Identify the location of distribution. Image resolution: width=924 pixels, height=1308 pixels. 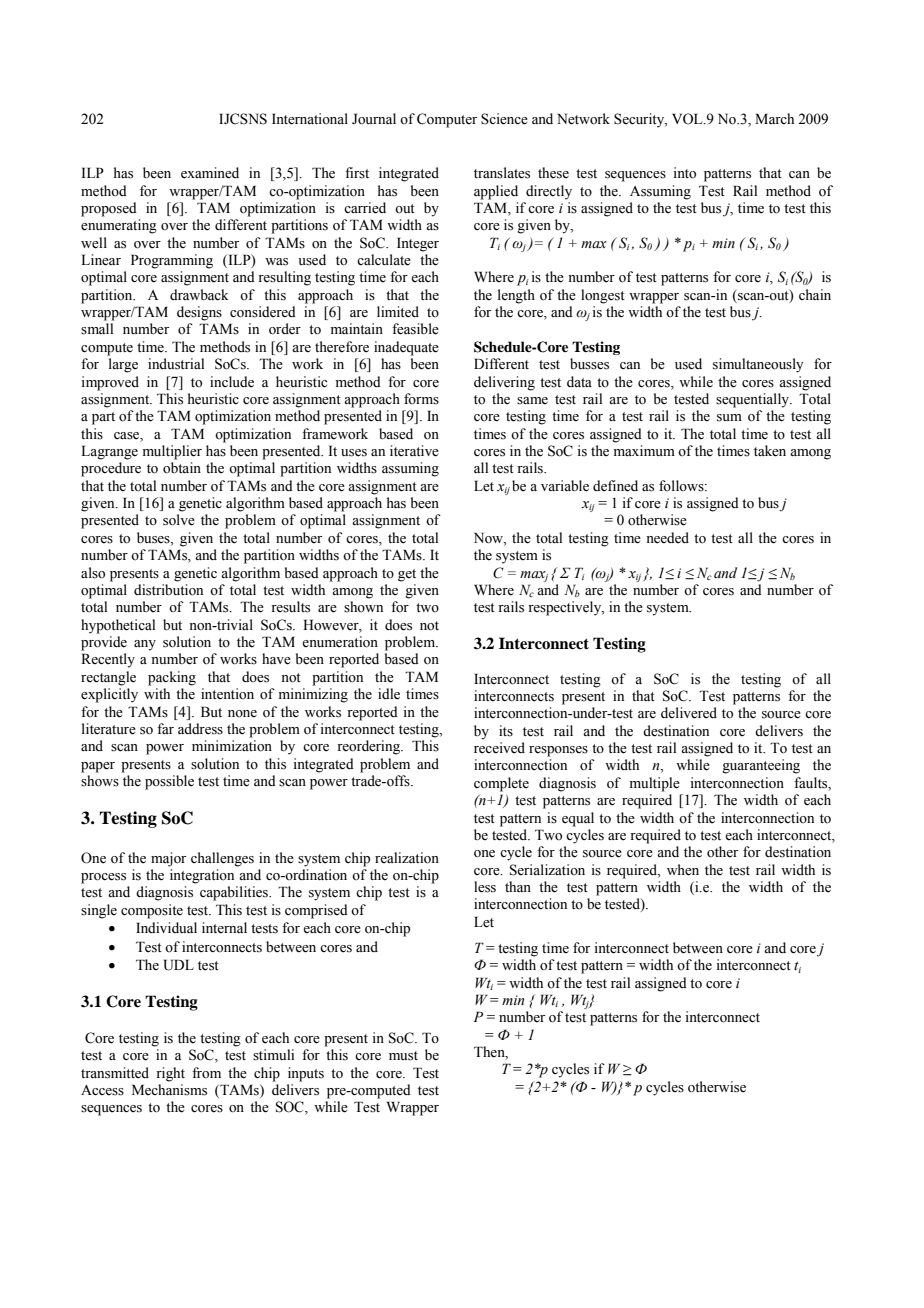
(168, 590).
